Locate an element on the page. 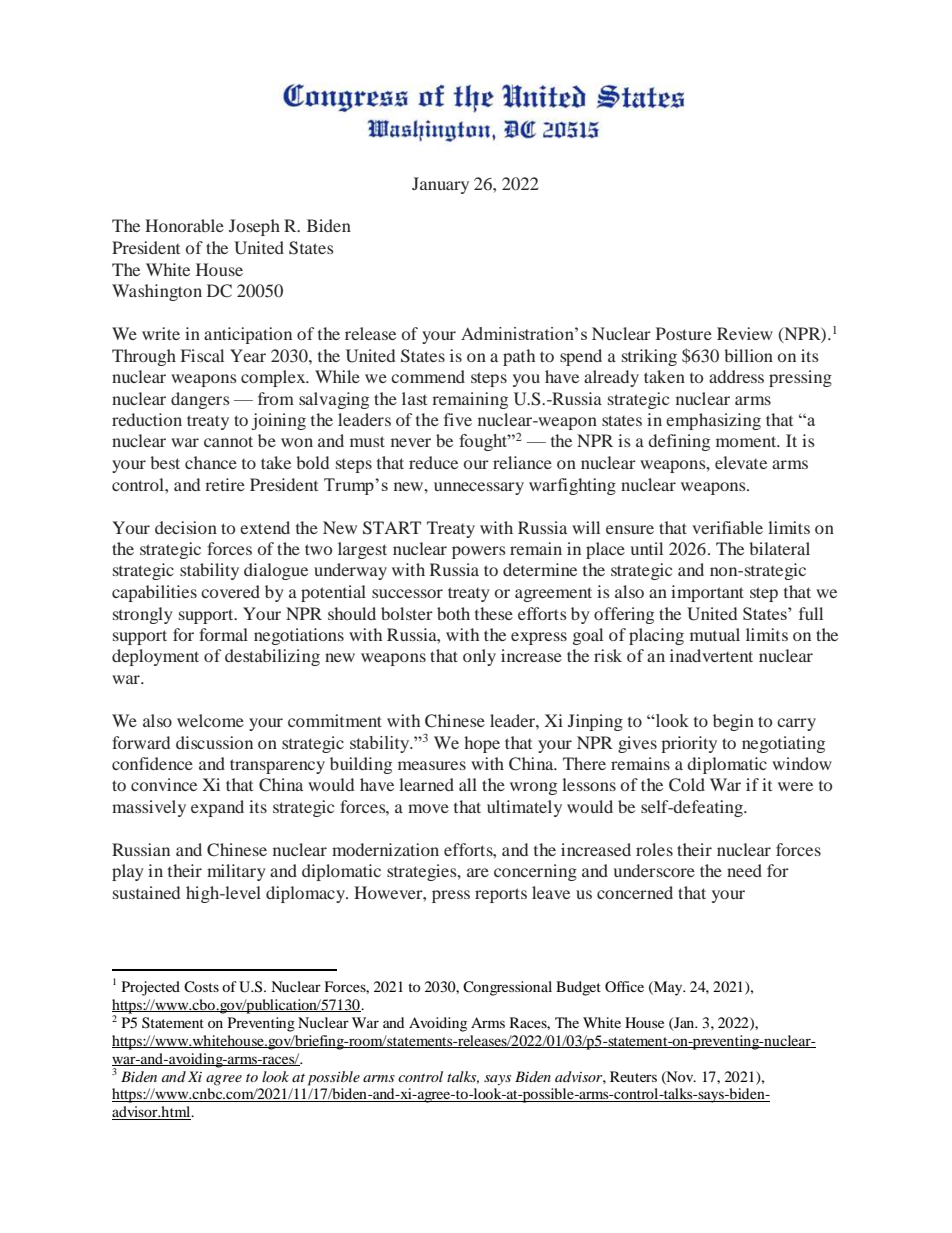 The height and width of the page is (1233, 952). mutual is located at coordinates (715, 634).
